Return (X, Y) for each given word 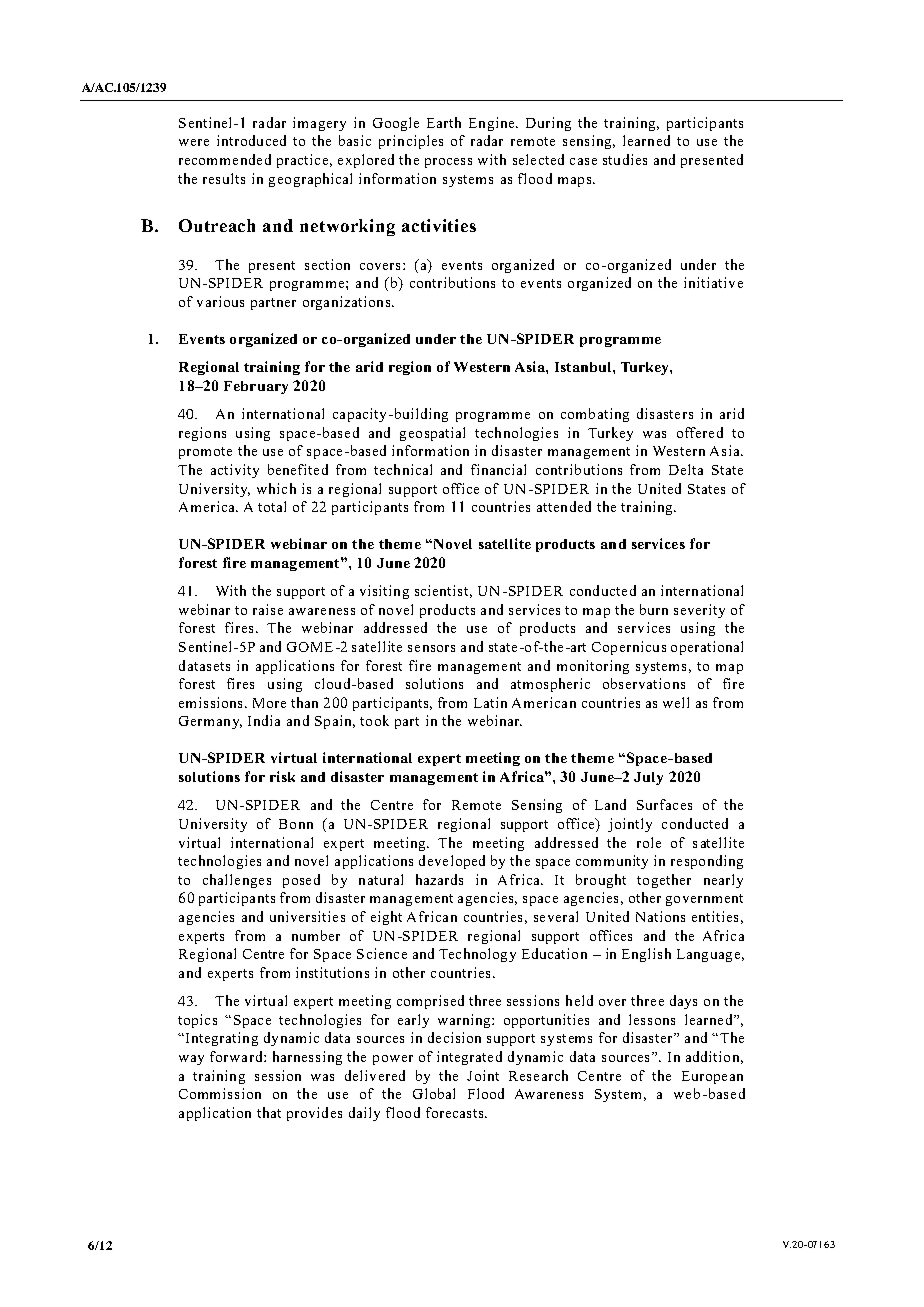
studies (625, 159)
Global (434, 1093)
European (712, 1077)
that (269, 1112)
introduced (251, 140)
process (448, 163)
